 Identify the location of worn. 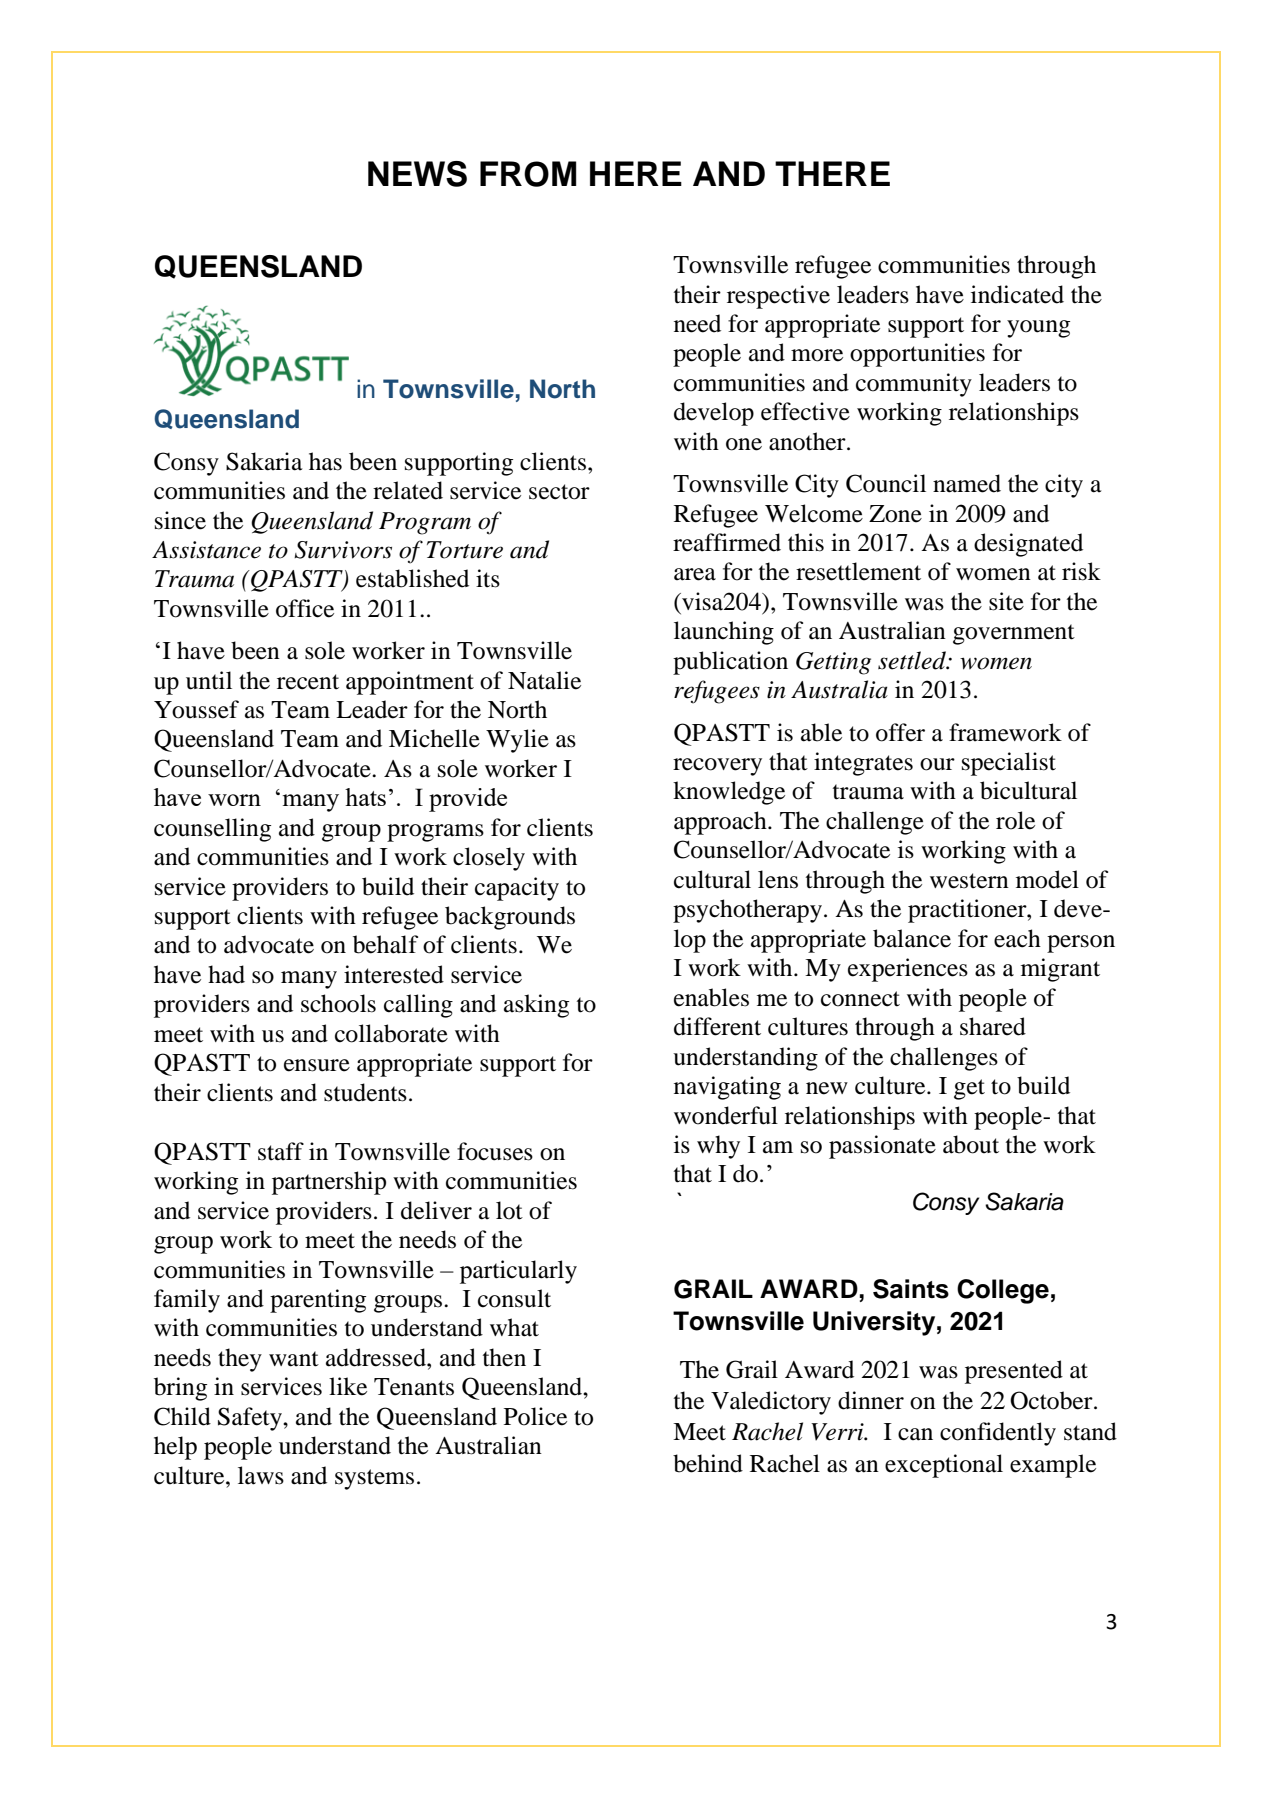
(234, 800).
